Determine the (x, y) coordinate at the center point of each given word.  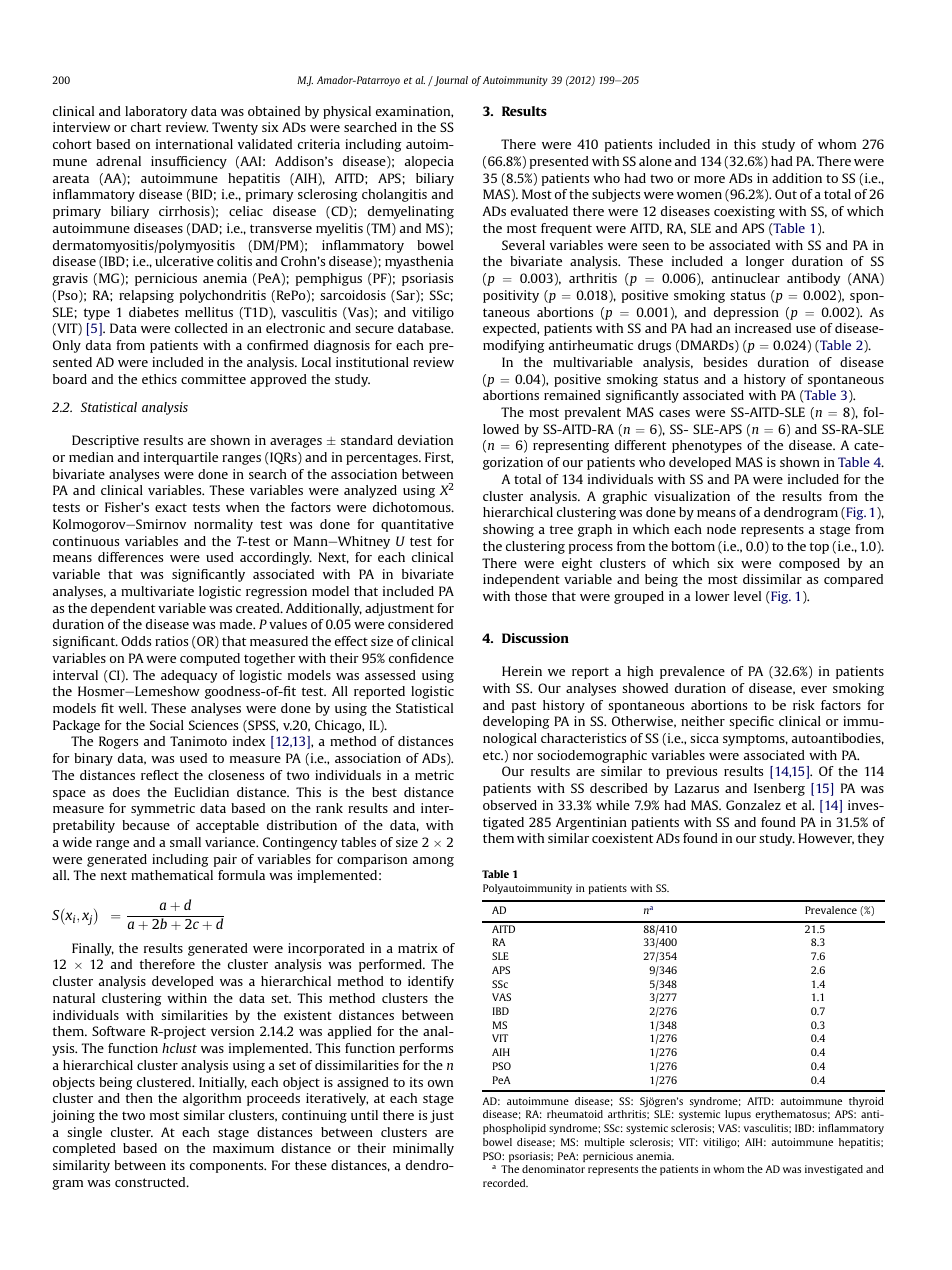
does (126, 792)
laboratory (156, 112)
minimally (423, 1149)
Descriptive (105, 441)
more (709, 179)
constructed (151, 1182)
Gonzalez (753, 805)
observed (510, 805)
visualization (692, 496)
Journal (450, 81)
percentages (383, 459)
